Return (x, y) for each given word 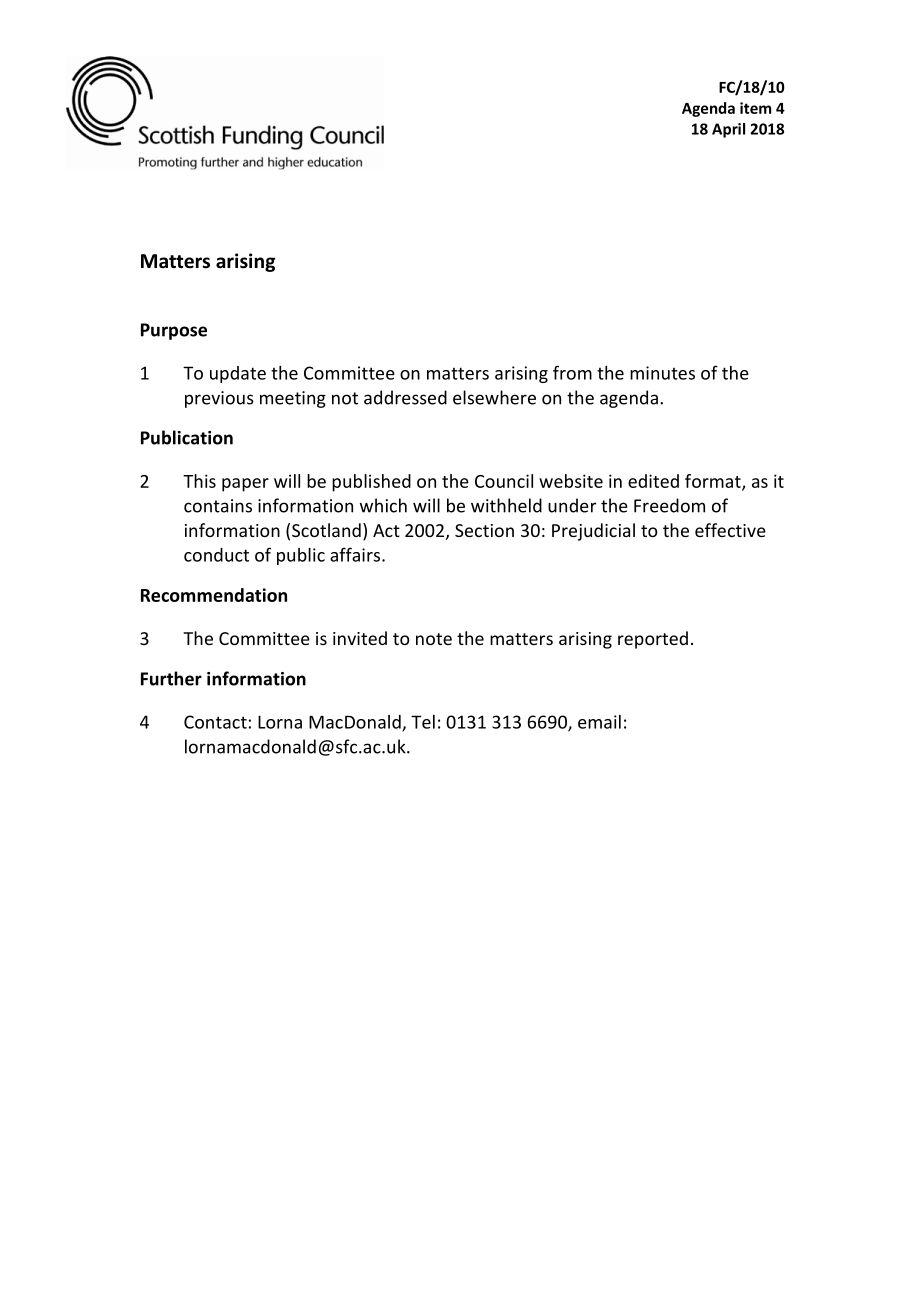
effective (730, 530)
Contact (215, 722)
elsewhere (494, 397)
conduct (216, 555)
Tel (423, 722)
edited (653, 481)
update (238, 374)
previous (219, 399)
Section (484, 530)
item (755, 108)
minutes (662, 373)
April (728, 130)
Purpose (174, 331)
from (572, 372)
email (599, 722)
